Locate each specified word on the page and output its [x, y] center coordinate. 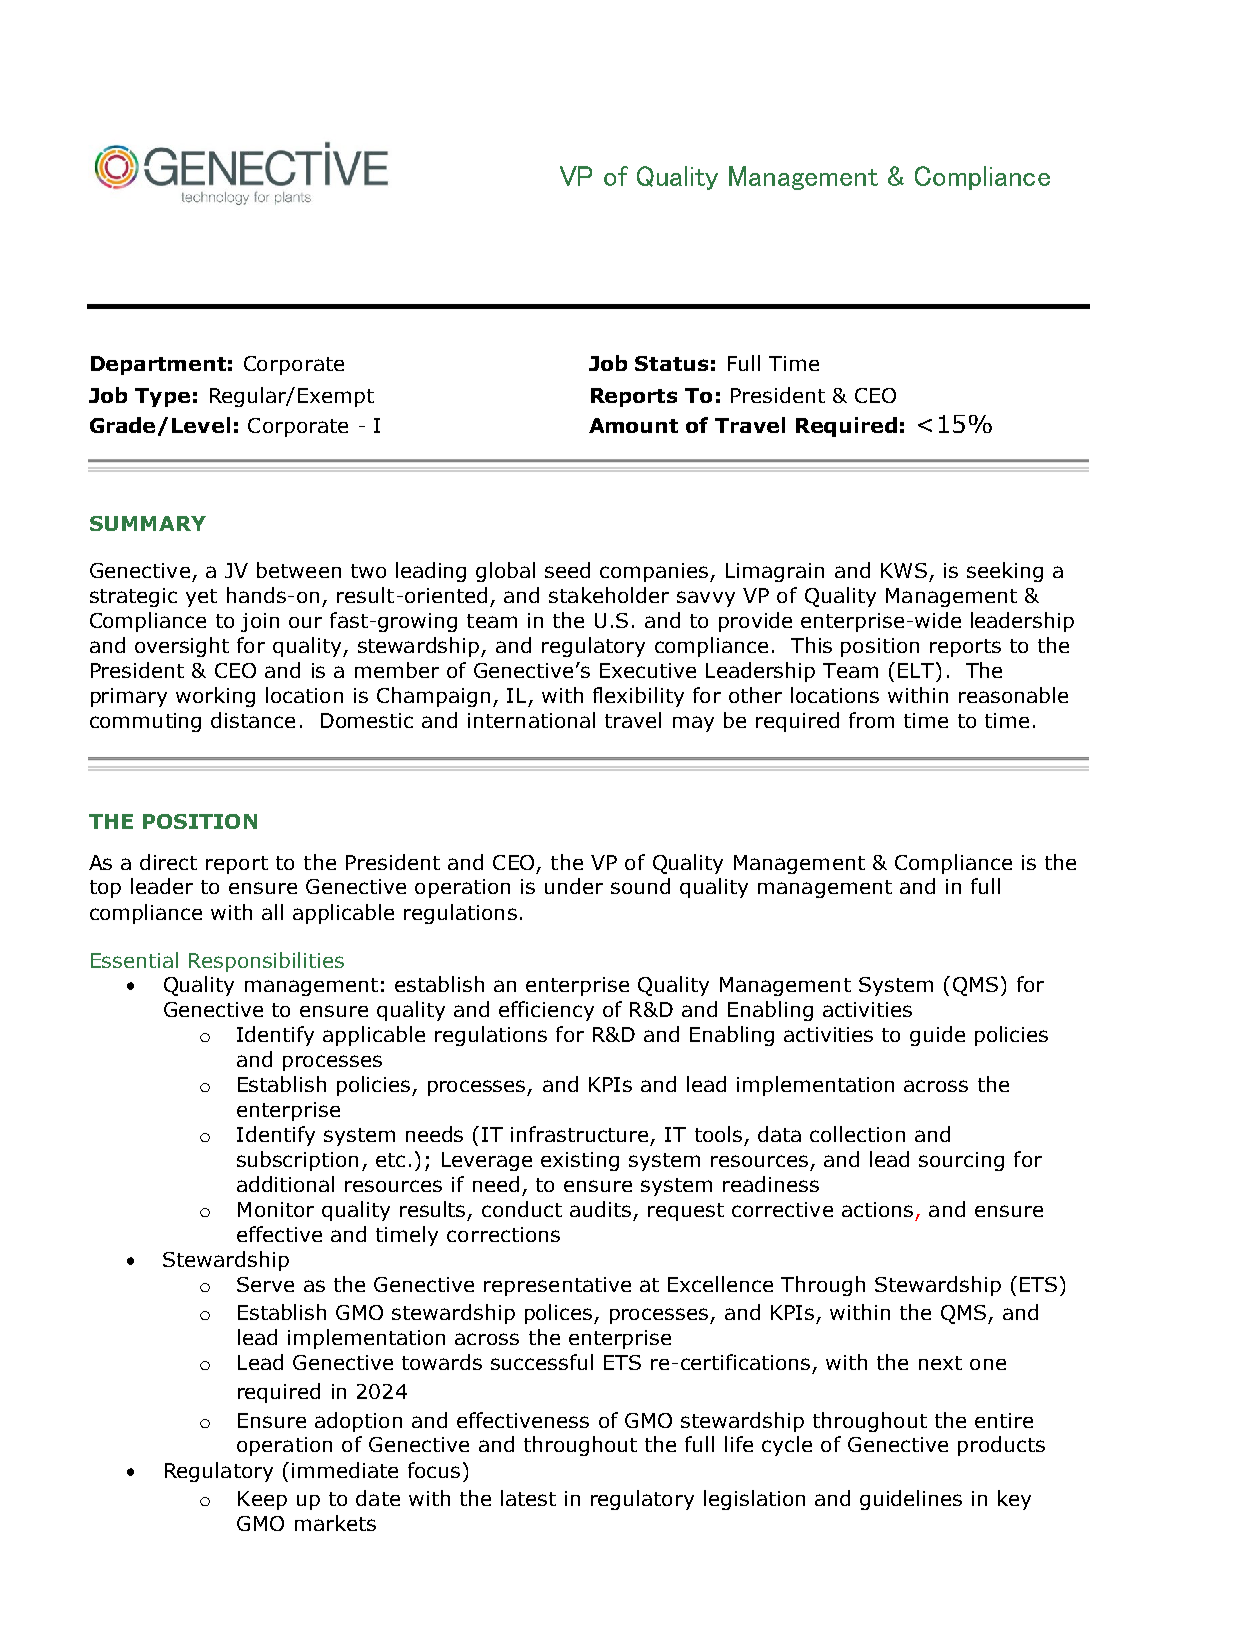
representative [557, 1286]
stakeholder [609, 595]
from [871, 720]
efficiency [546, 1011]
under [574, 886]
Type [162, 397]
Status [671, 363]
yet [201, 598]
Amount [633, 425]
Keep [262, 1500]
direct [168, 862]
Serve [265, 1284]
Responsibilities [266, 962]
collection [857, 1134]
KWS [904, 570]
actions [877, 1209]
